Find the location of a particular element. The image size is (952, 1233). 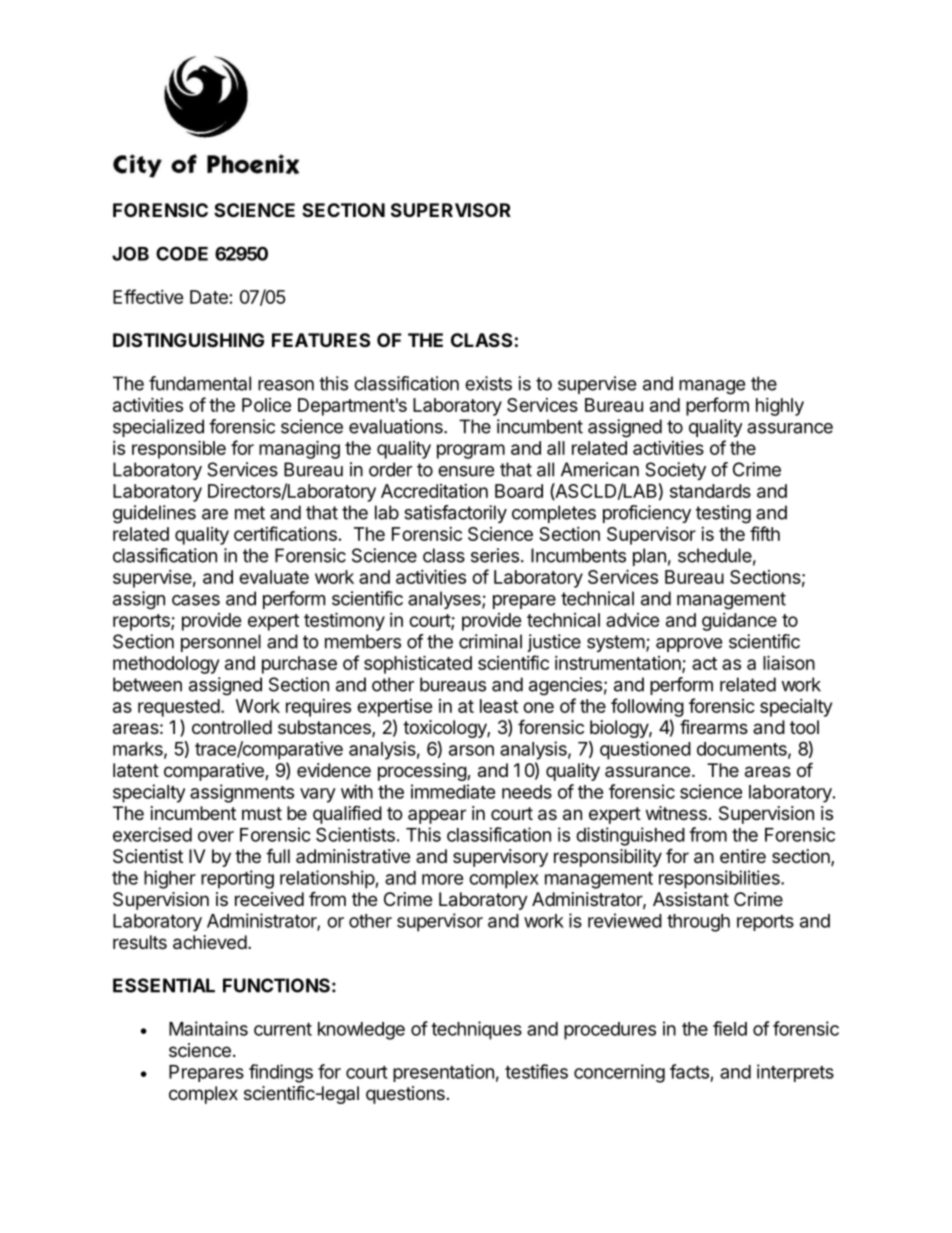

highly is located at coordinates (780, 407).
